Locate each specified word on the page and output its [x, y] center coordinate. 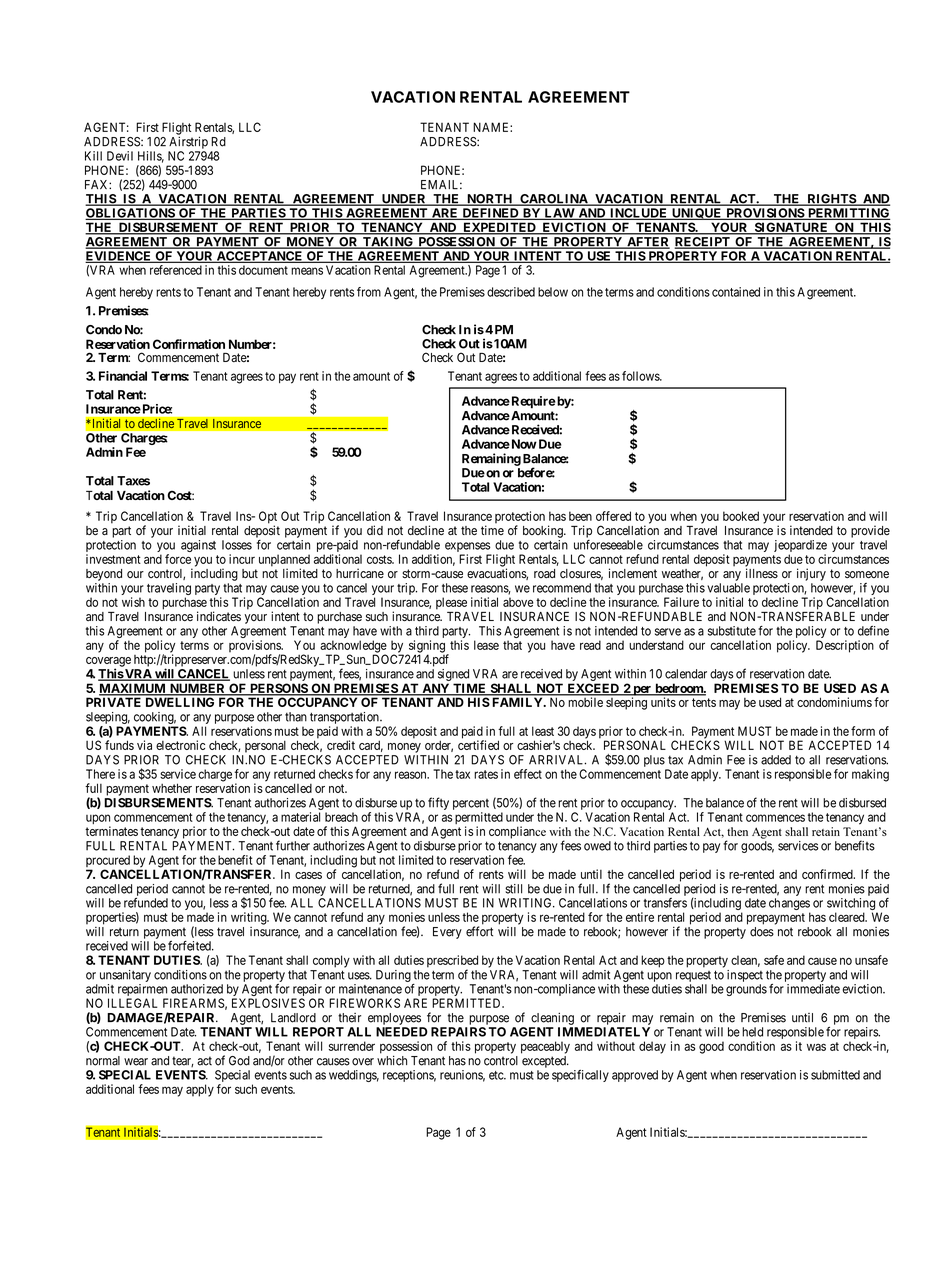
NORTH [490, 200]
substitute [732, 631]
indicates [219, 616]
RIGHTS [831, 200]
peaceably [545, 1047]
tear [183, 1061]
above [518, 602]
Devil [120, 156]
